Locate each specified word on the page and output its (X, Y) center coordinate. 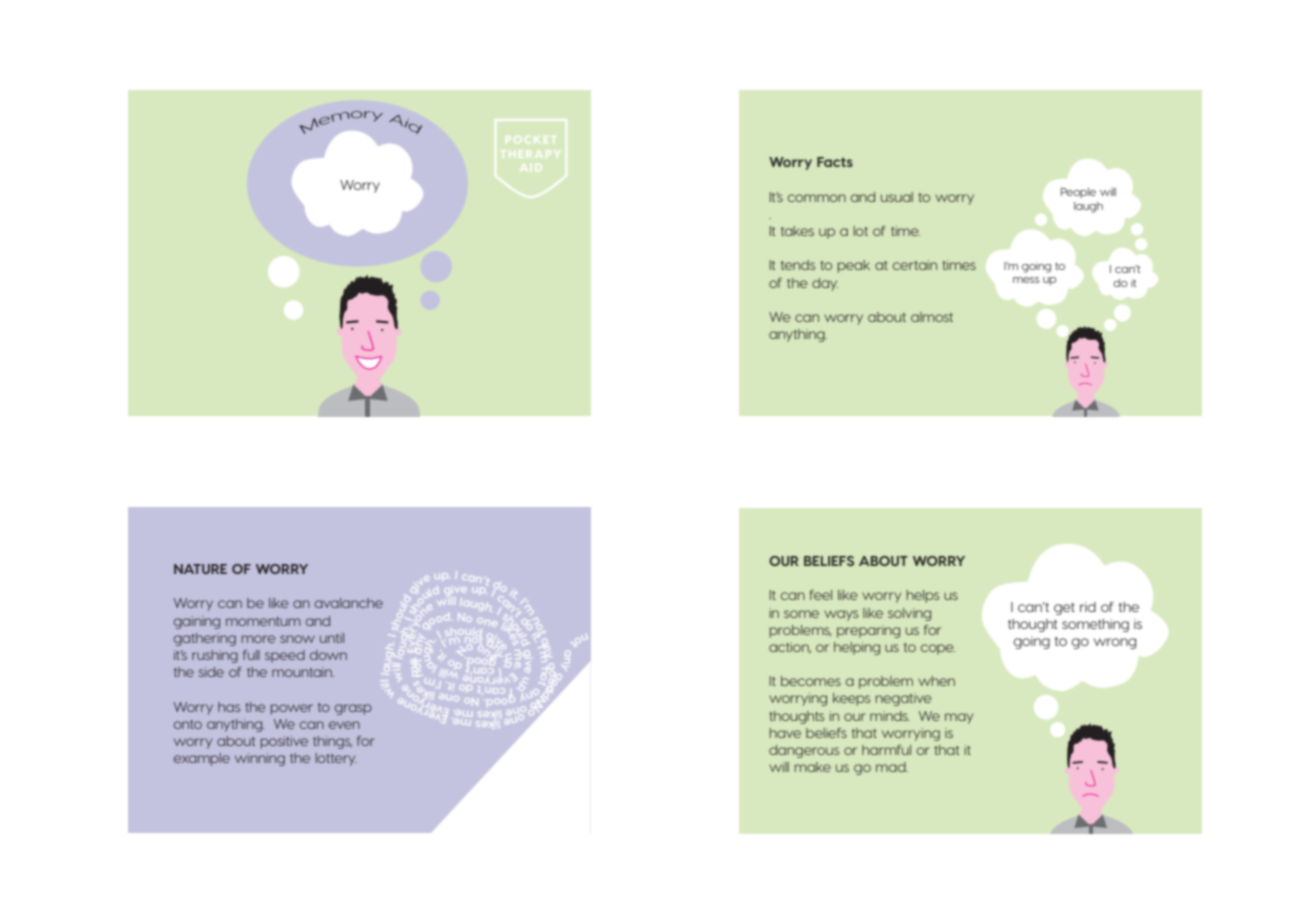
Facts (835, 162)
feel (821, 595)
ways (841, 615)
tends (798, 265)
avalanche (349, 603)
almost (932, 317)
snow (297, 639)
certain (915, 265)
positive (284, 742)
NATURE (200, 569)
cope (938, 649)
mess (1026, 280)
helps (923, 596)
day (825, 284)
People (1078, 193)
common (817, 198)
